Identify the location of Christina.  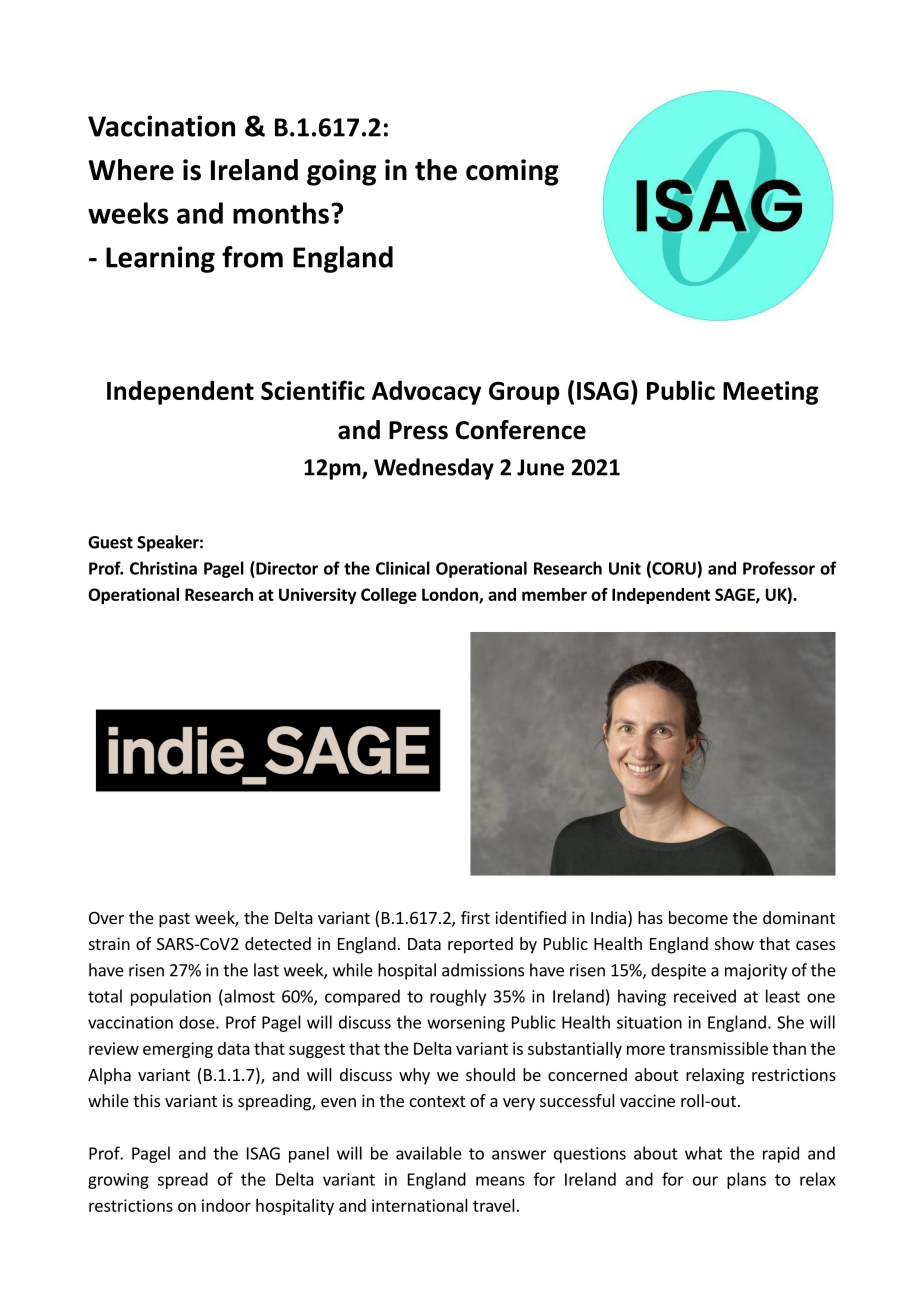
(163, 568).
